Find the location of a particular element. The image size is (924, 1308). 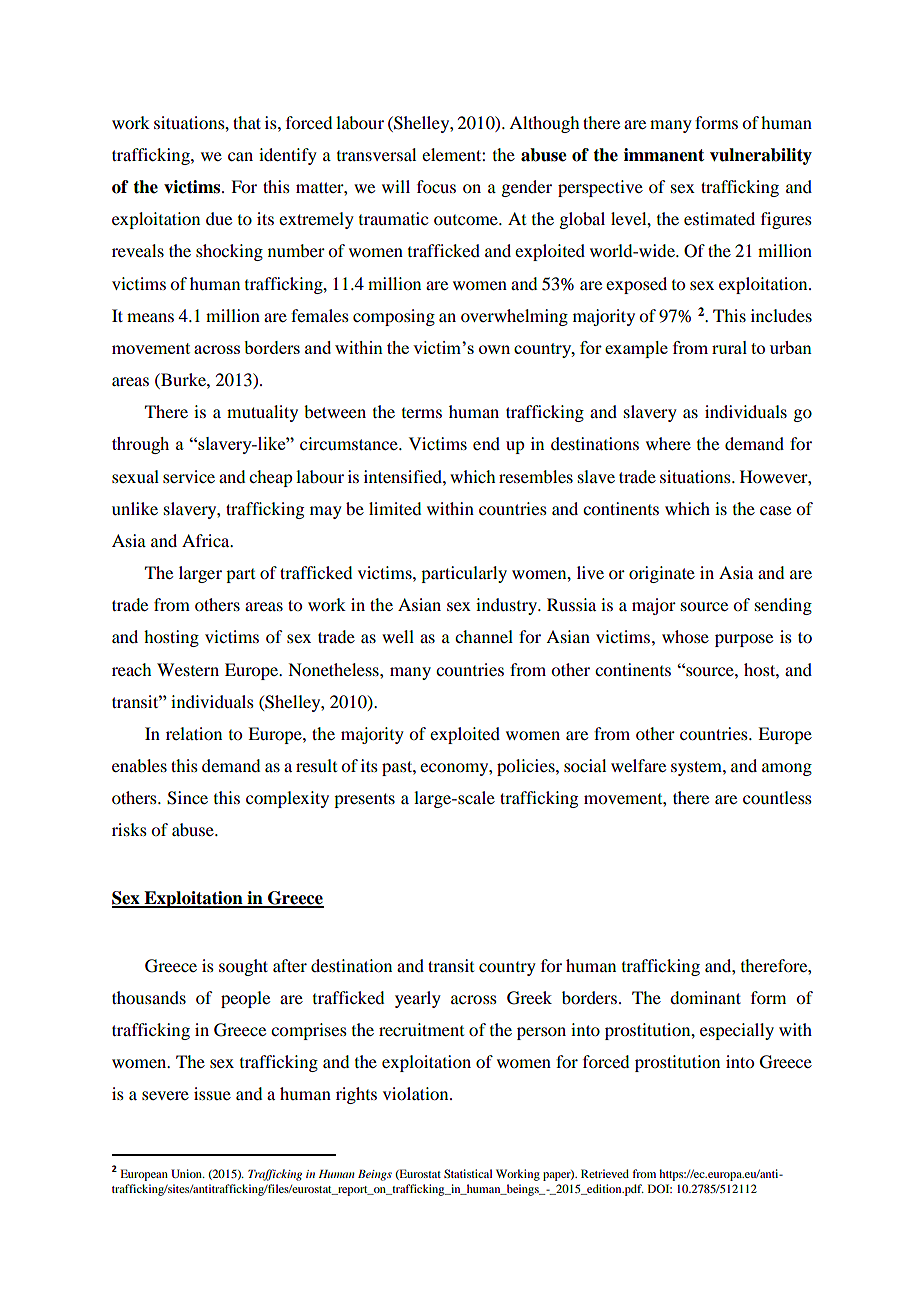

Union is located at coordinates (187, 1173).
